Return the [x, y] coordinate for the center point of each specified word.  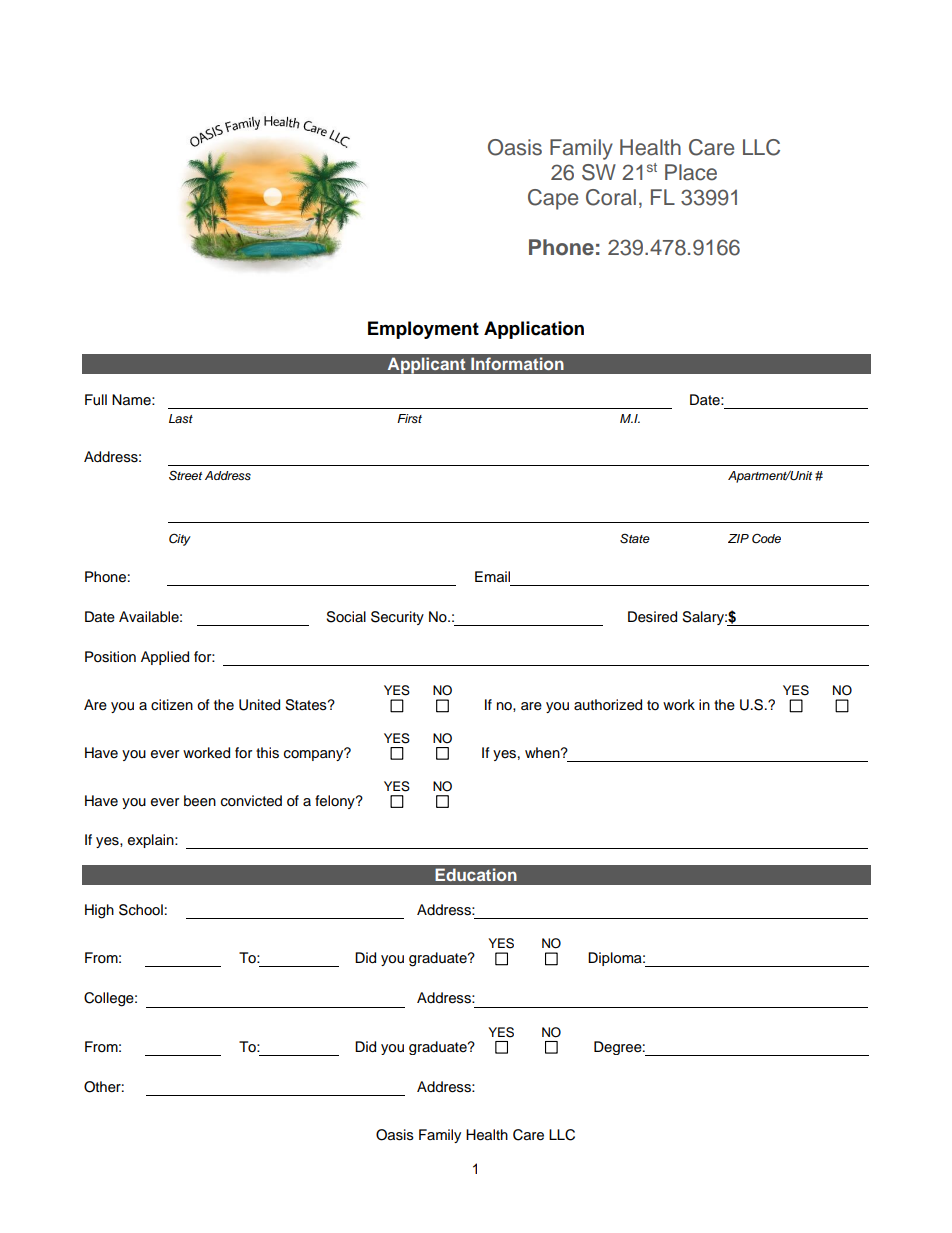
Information [517, 363]
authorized [608, 705]
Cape [553, 199]
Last [181, 418]
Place [691, 172]
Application [534, 330]
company [315, 754]
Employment [423, 330]
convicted [251, 801]
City [180, 539]
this [267, 753]
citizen [172, 705]
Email [492, 577]
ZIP [738, 538]
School [141, 910]
